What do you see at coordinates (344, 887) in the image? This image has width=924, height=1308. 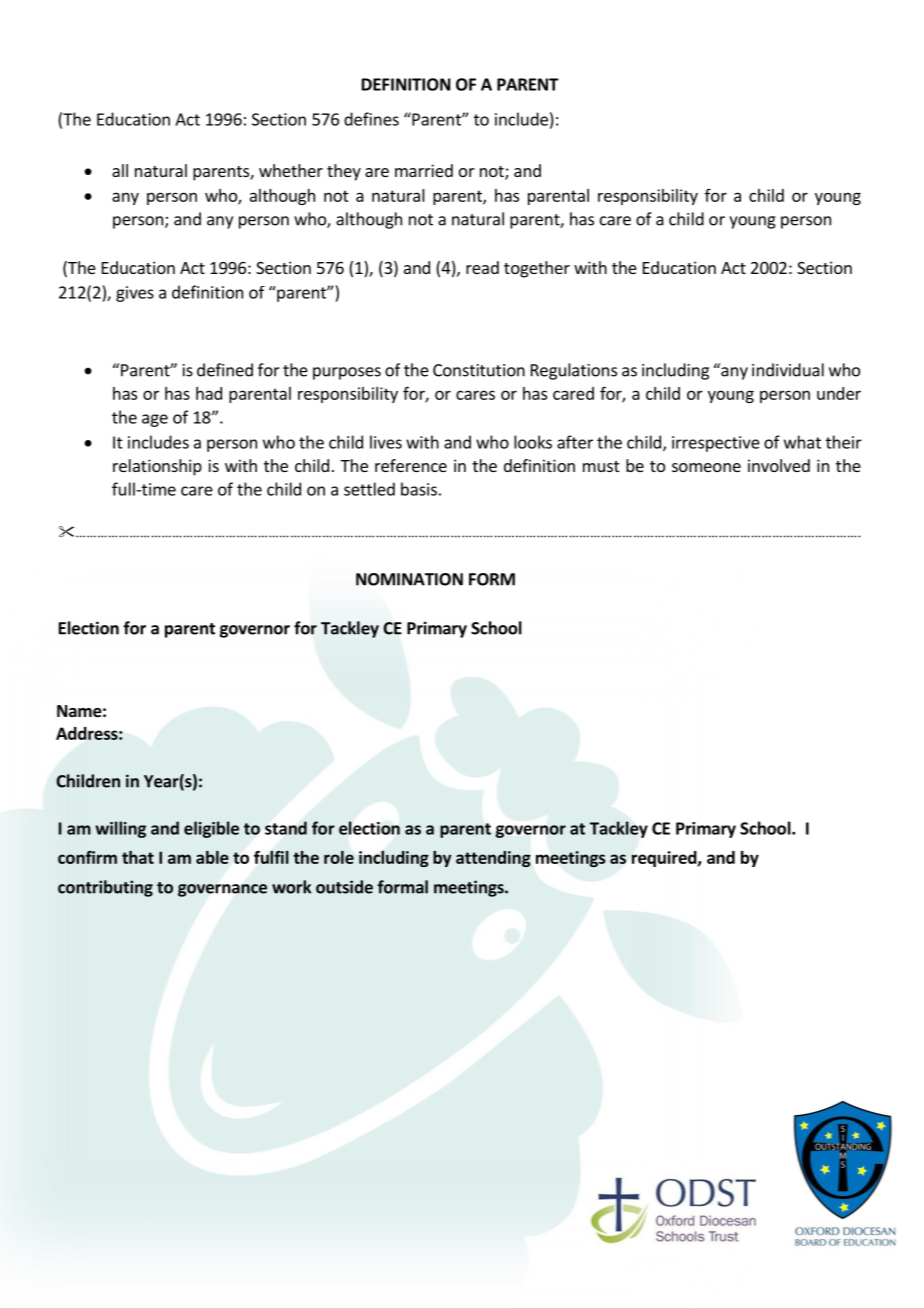 I see `outside` at bounding box center [344, 887].
